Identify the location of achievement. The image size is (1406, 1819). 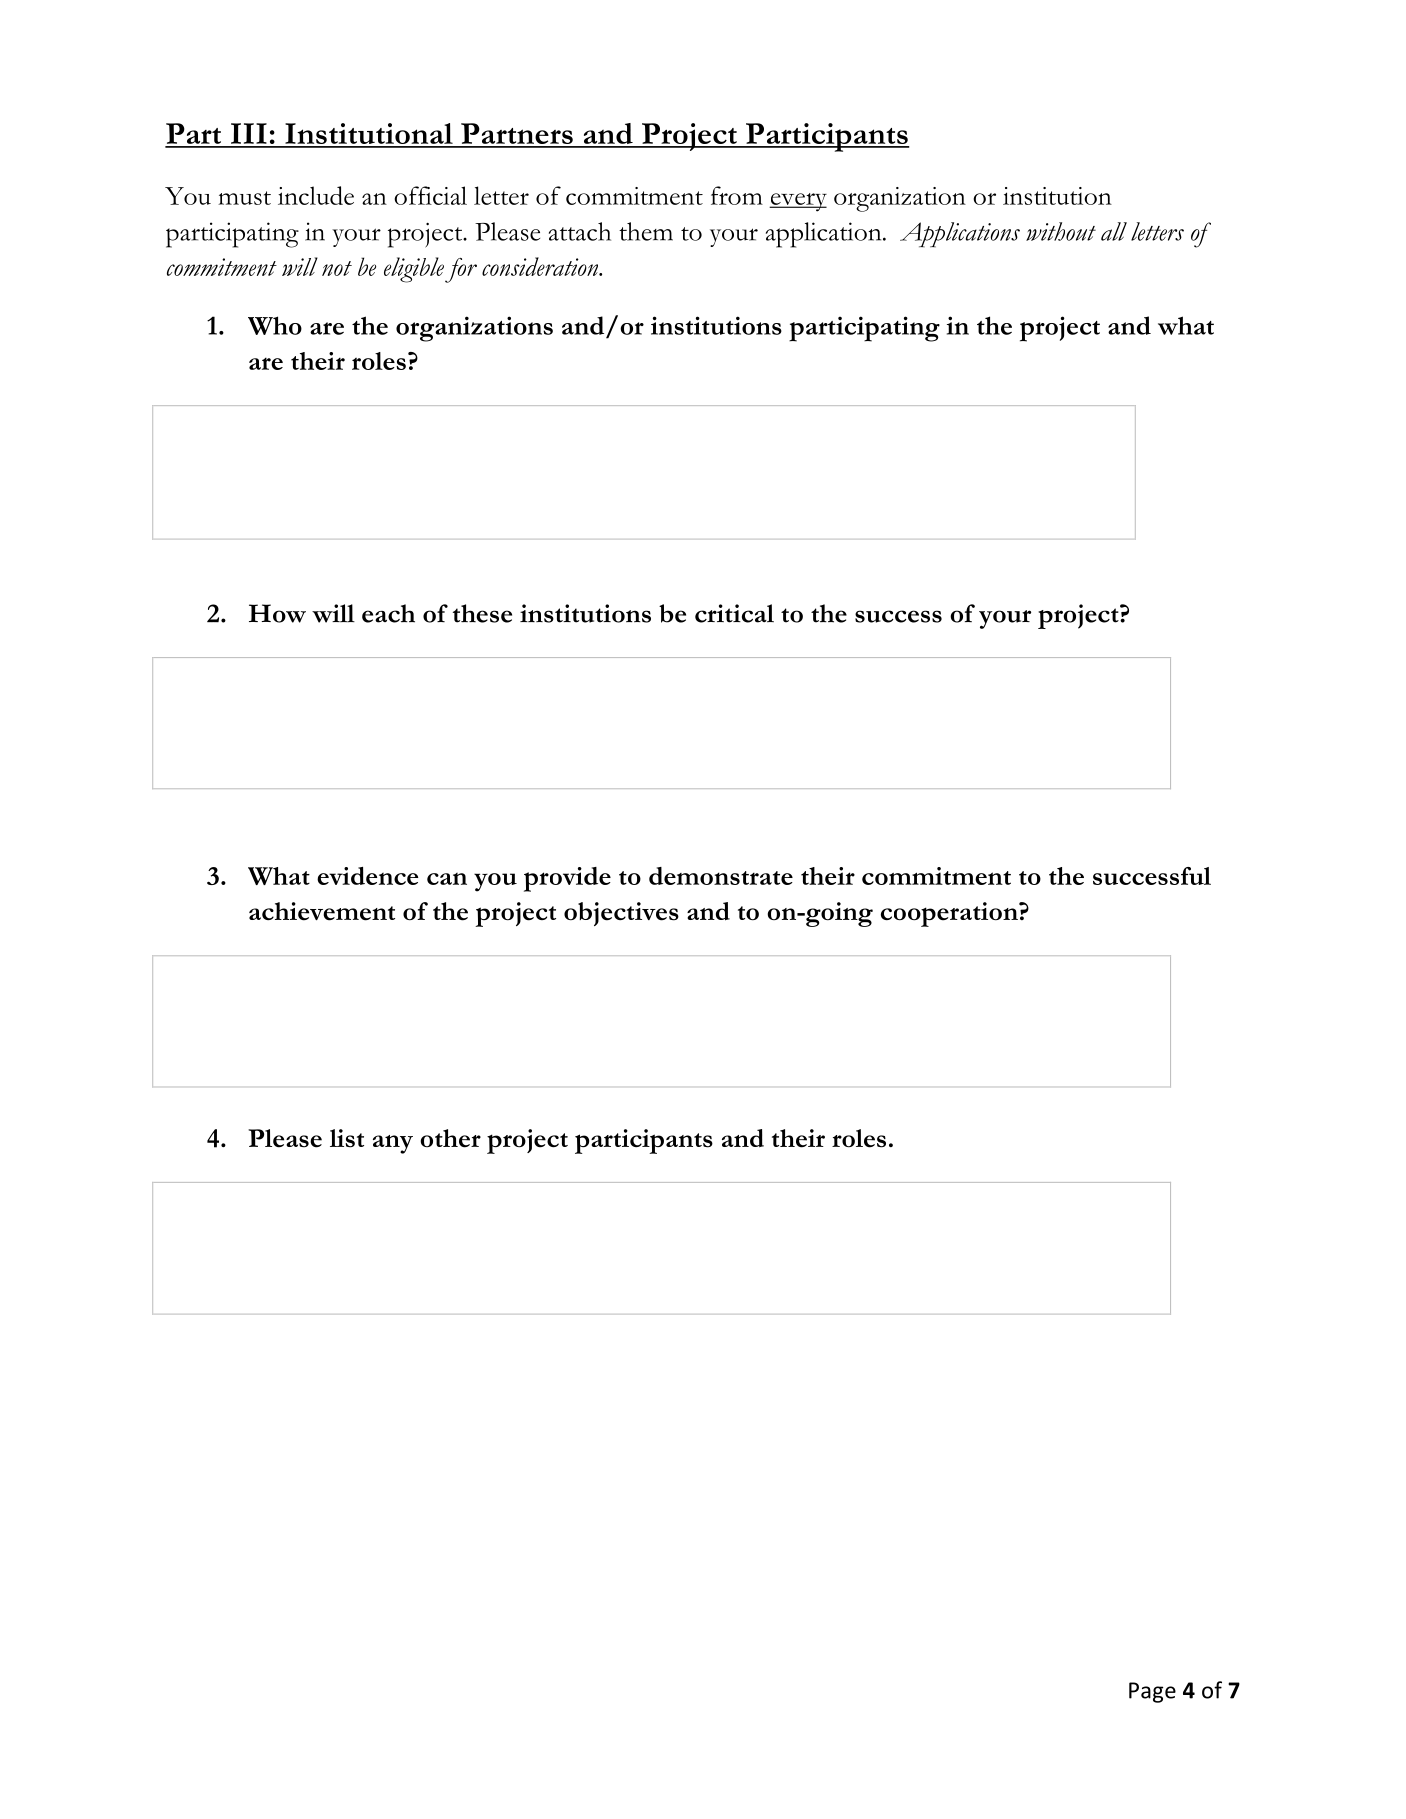
(322, 911).
